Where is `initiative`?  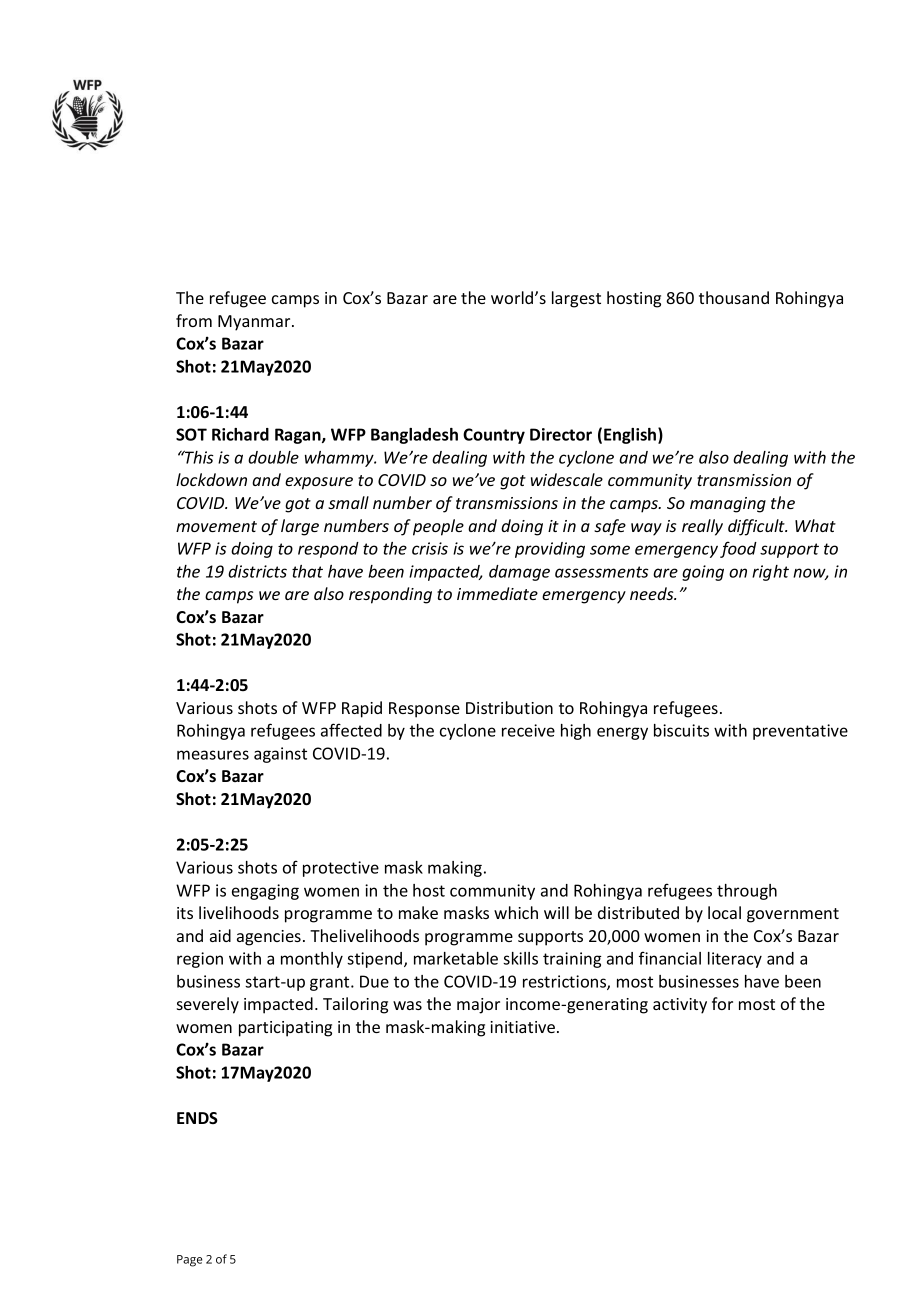
initiative is located at coordinates (522, 1027).
